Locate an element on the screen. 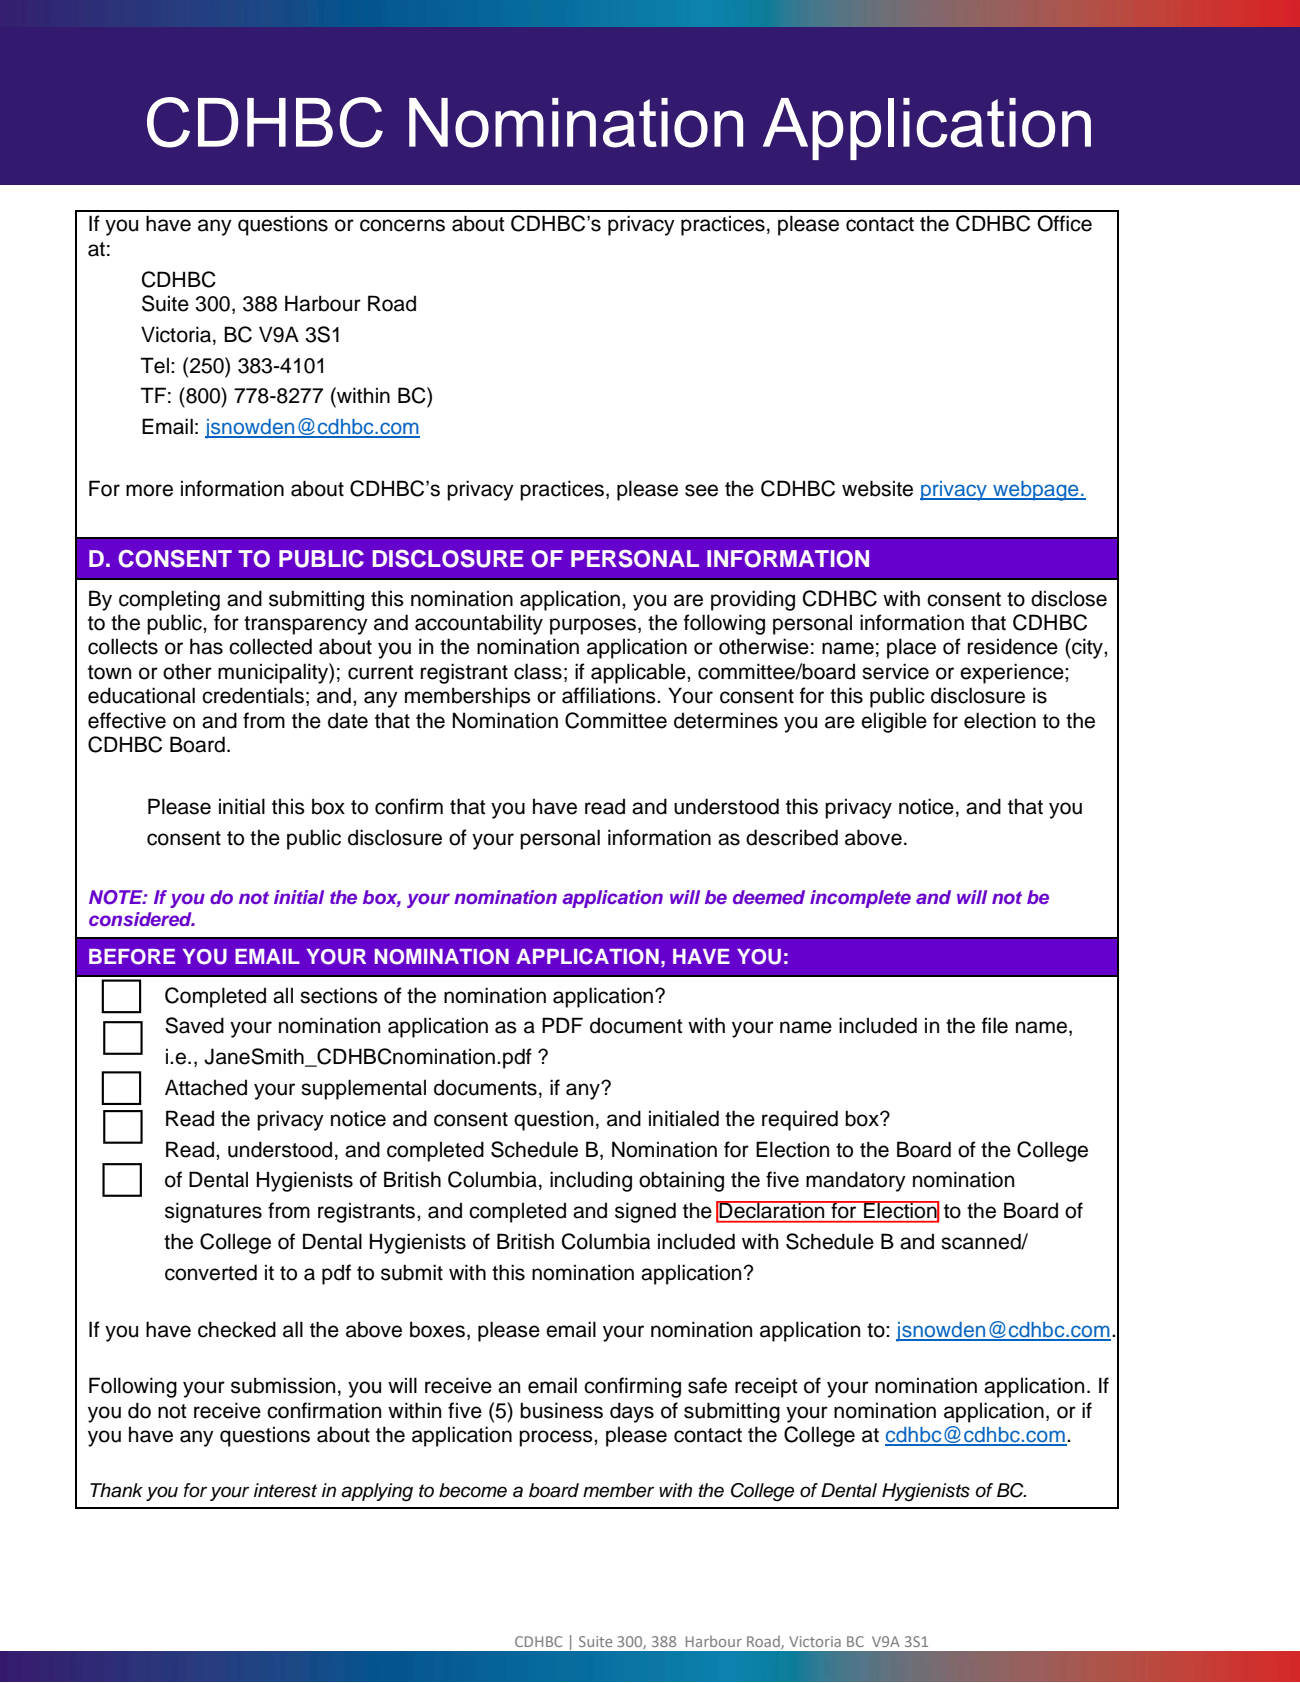 The image size is (1300, 1683). including is located at coordinates (591, 1181).
